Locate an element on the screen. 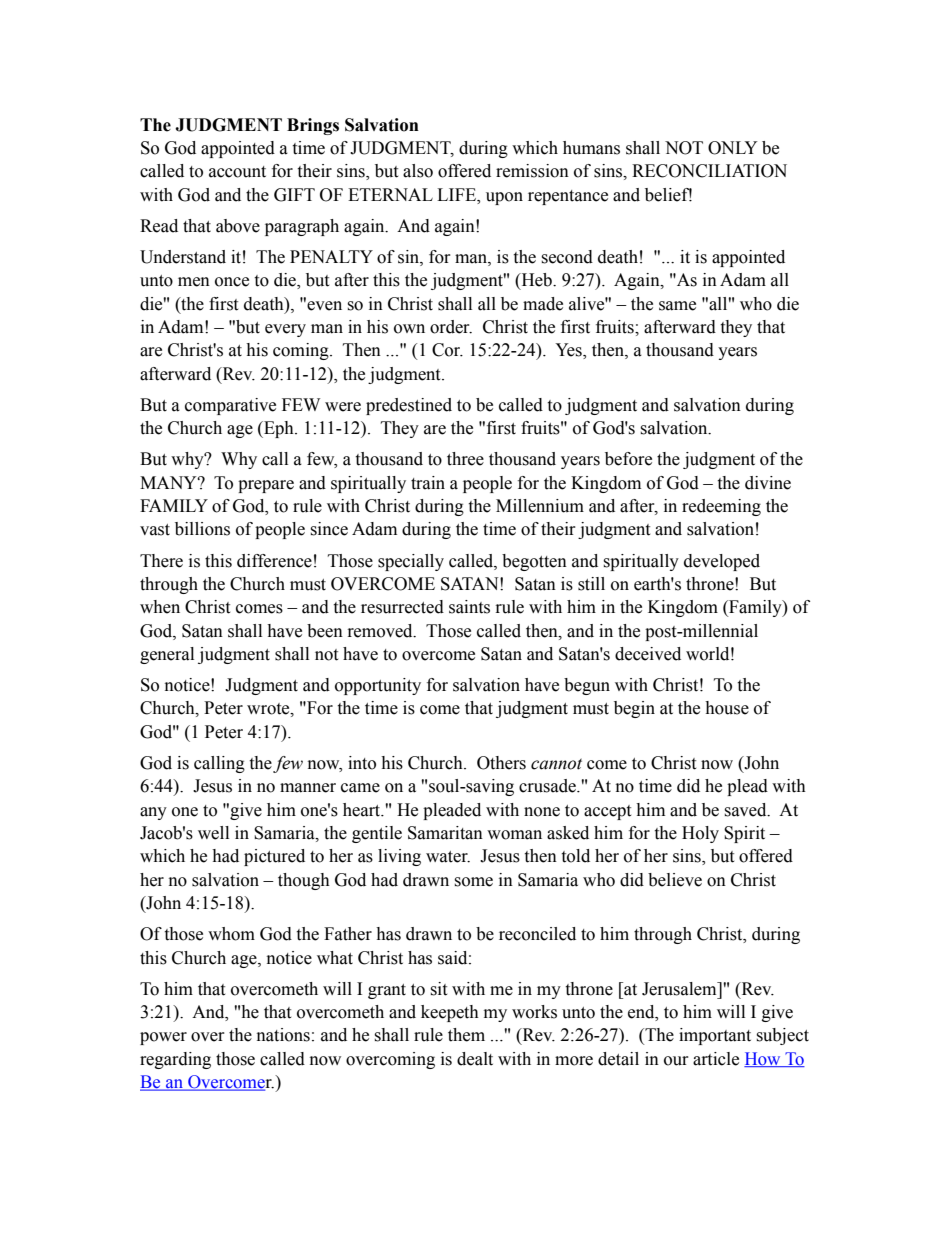 The width and height of the screenshot is (952, 1233). important is located at coordinates (715, 1036).
